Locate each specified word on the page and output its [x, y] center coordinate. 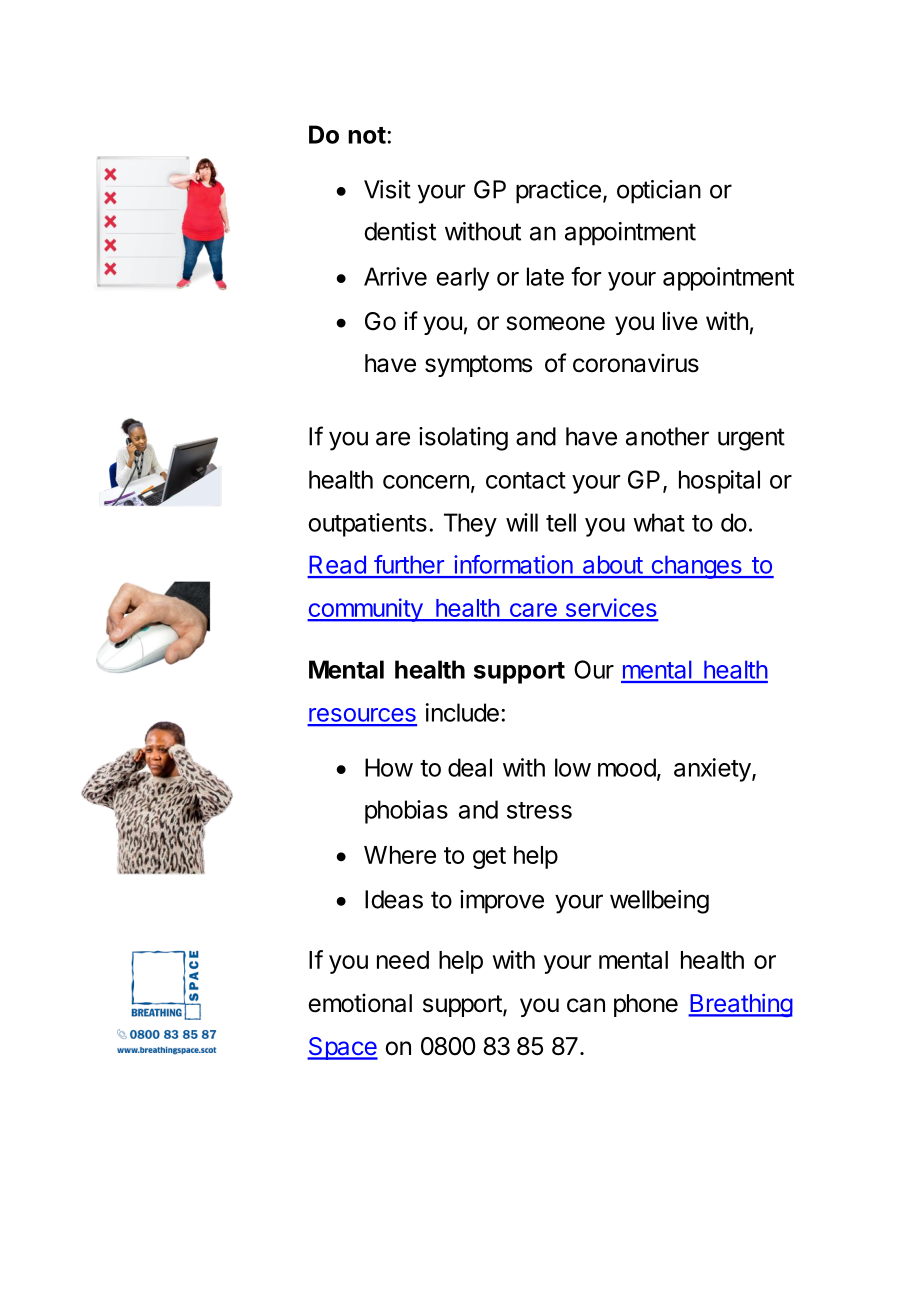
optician [659, 192]
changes [696, 567]
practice [558, 192]
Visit [387, 189]
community [365, 610]
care [533, 611]
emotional [360, 1003]
